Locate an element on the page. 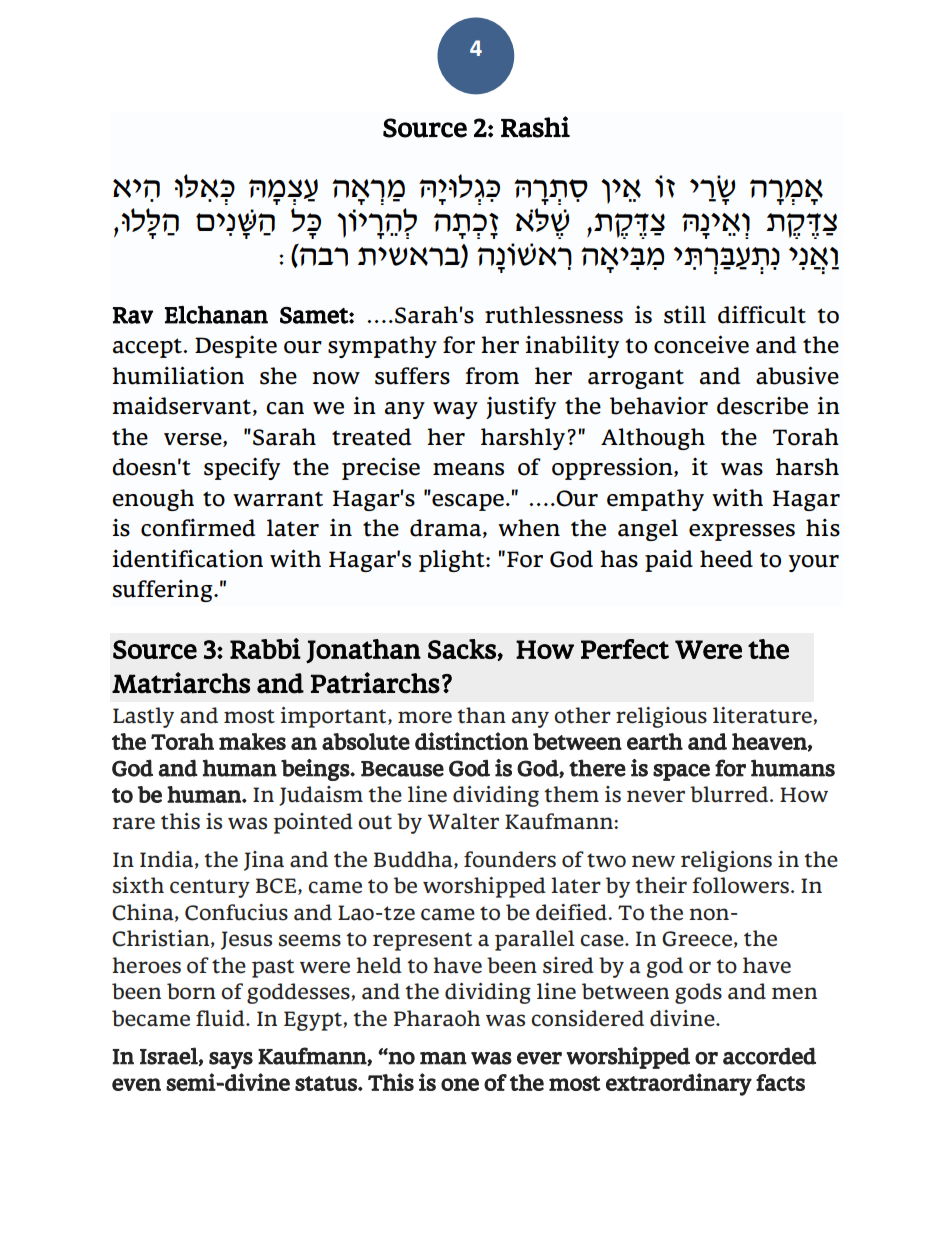 This page has width=952, height=1233. rare is located at coordinates (133, 823).
